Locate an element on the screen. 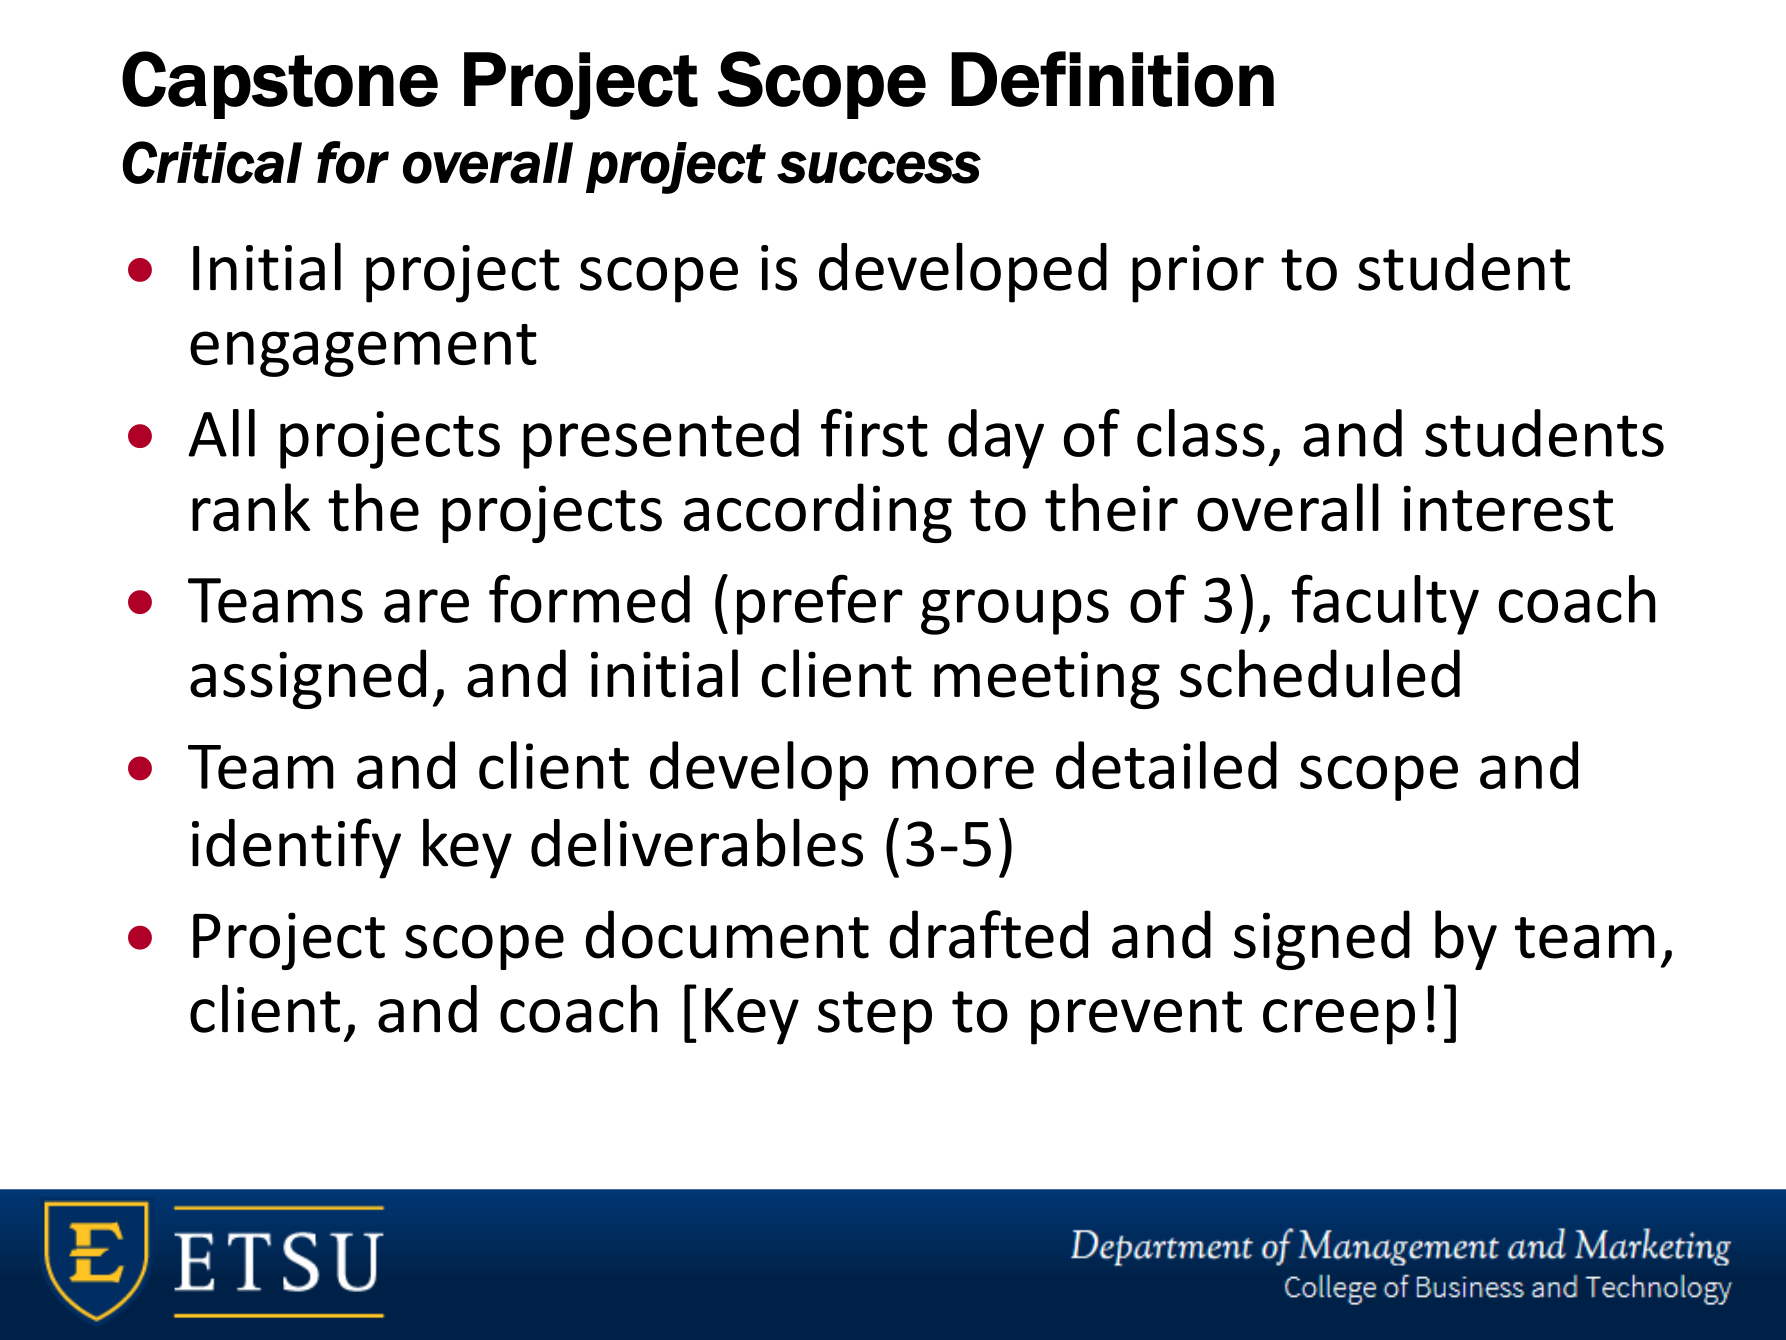  according is located at coordinates (818, 513).
